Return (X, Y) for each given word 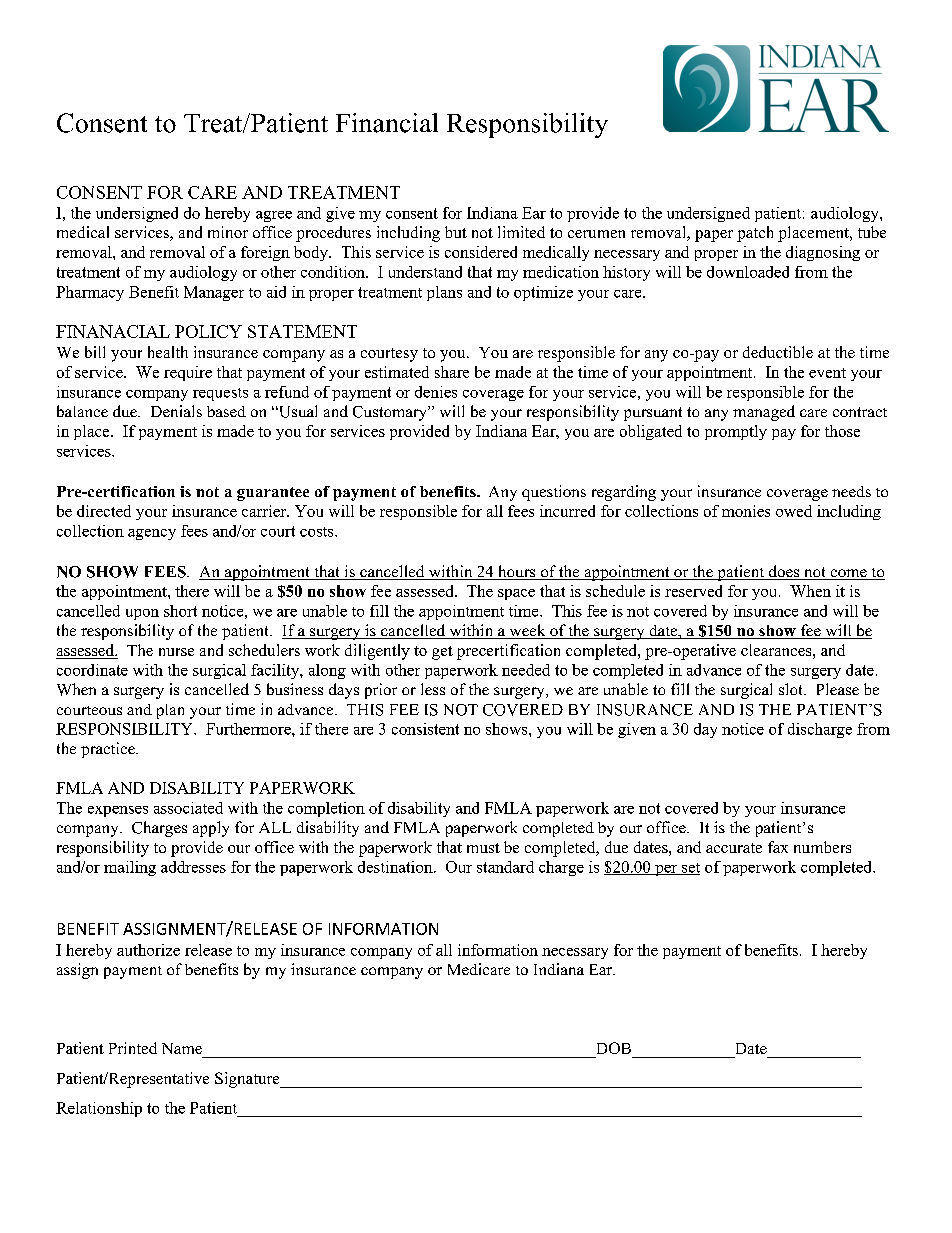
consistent (425, 729)
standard (505, 867)
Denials (176, 411)
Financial (387, 123)
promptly (736, 432)
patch (755, 234)
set (690, 869)
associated (188, 808)
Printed (133, 1048)
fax (778, 847)
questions (554, 493)
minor (228, 232)
